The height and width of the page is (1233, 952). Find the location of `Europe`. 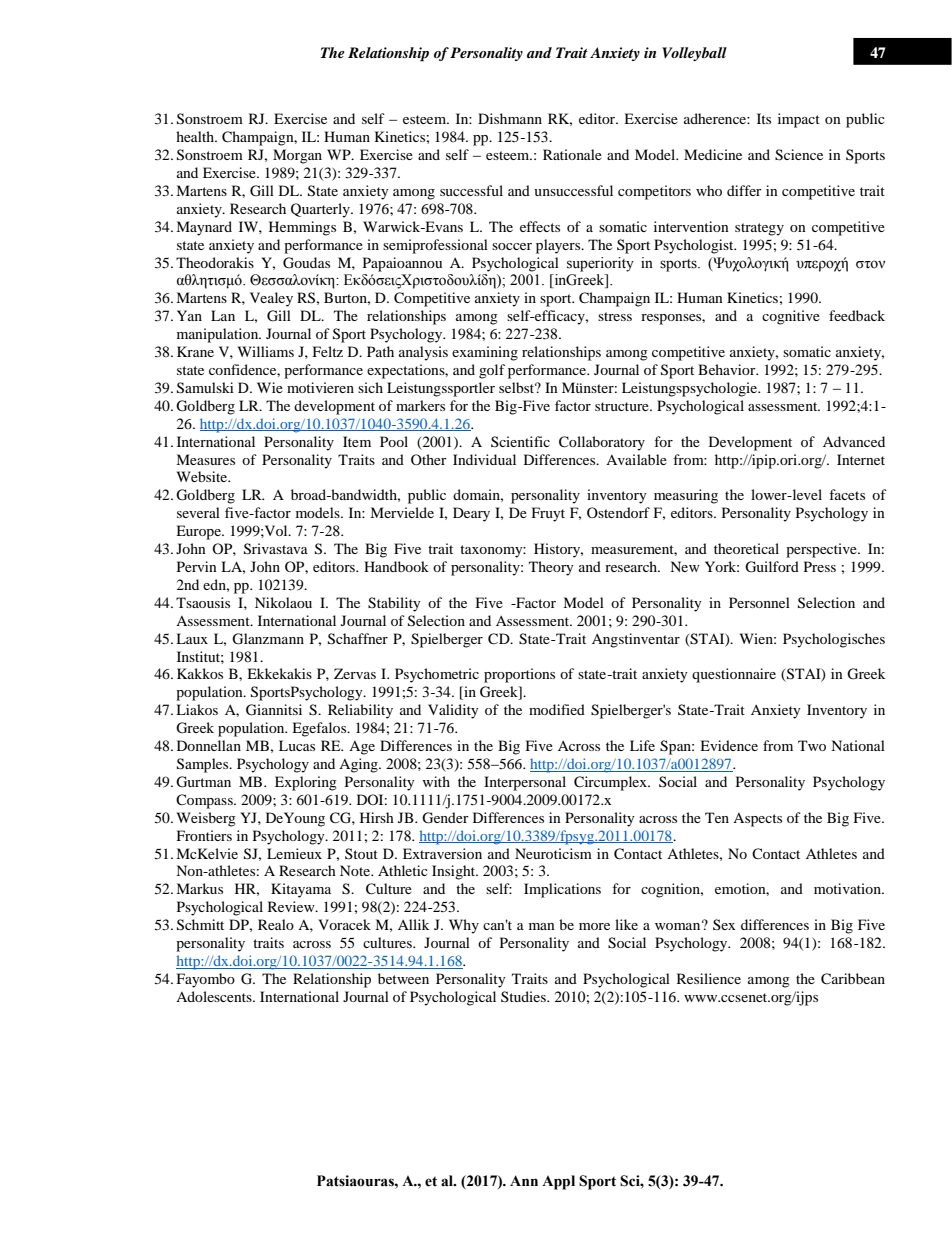

Europe is located at coordinates (199, 532).
